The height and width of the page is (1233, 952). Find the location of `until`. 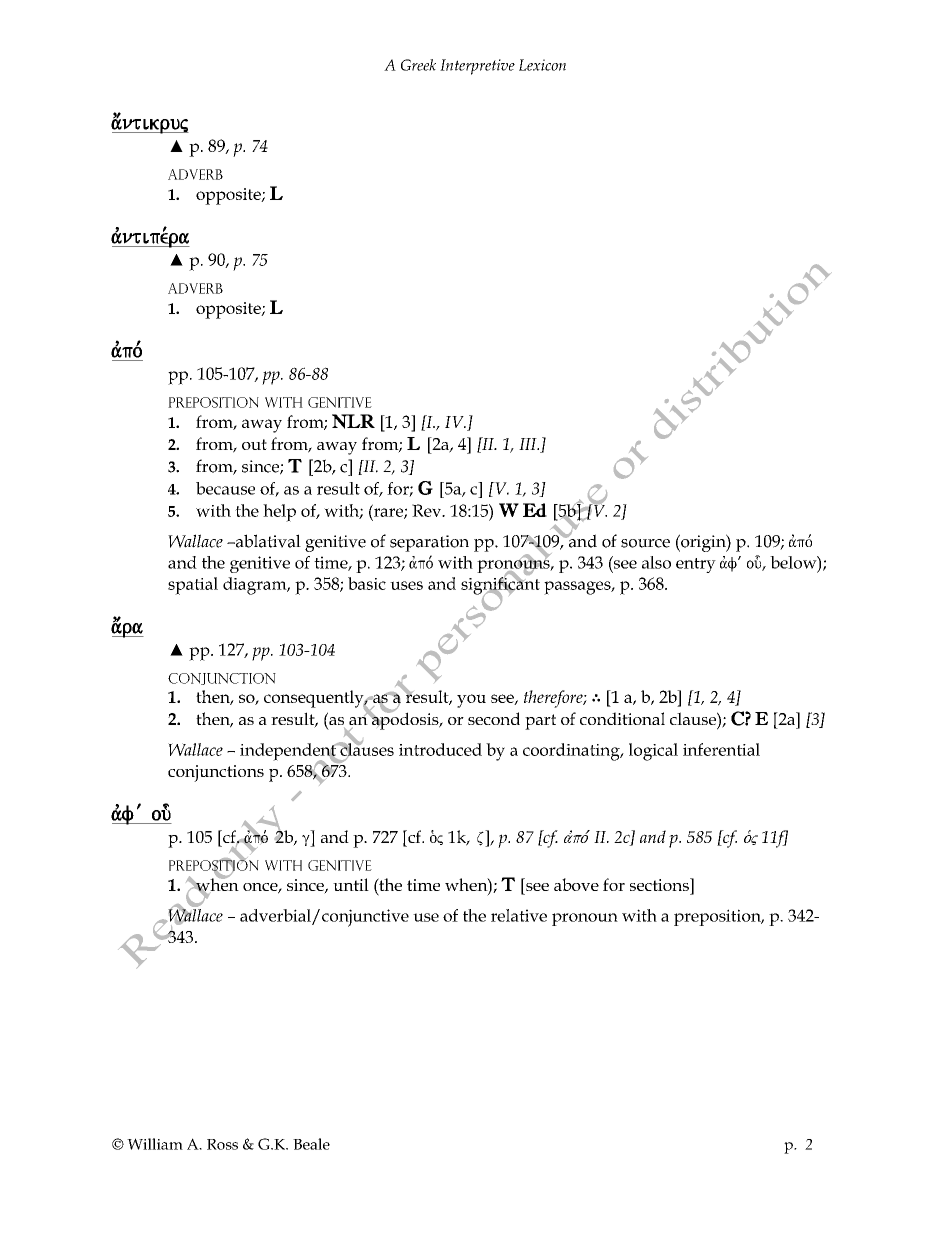

until is located at coordinates (351, 884).
